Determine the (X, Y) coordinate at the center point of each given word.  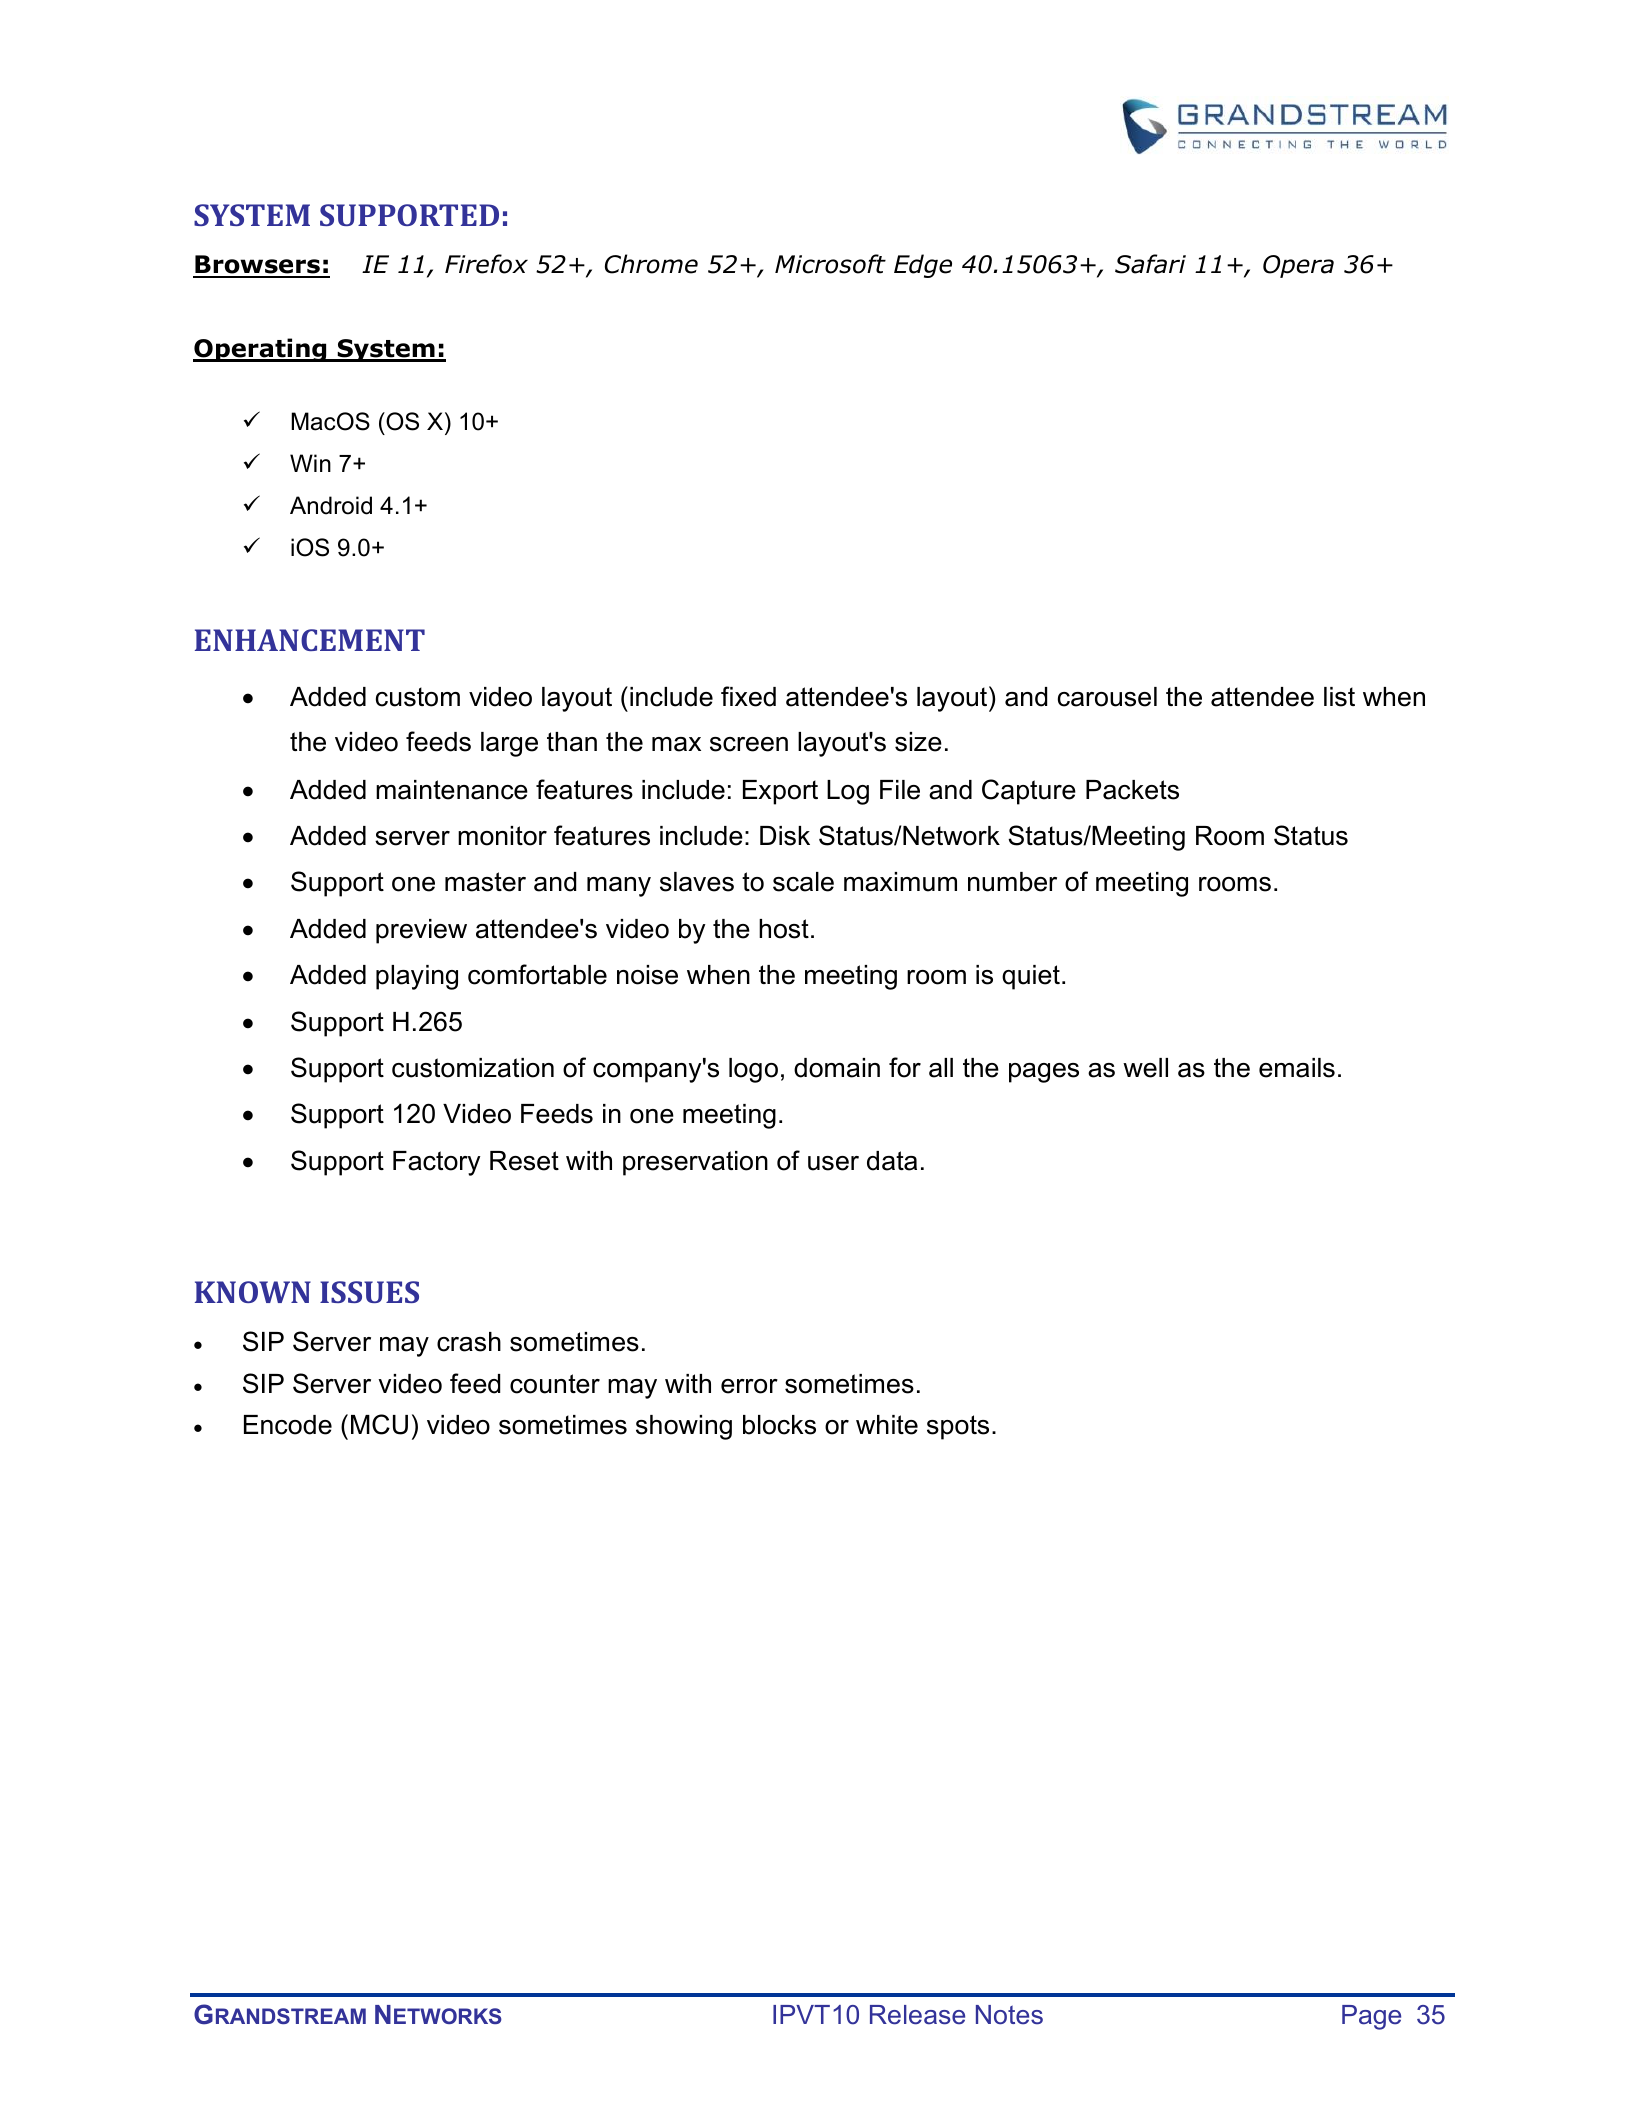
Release (917, 2015)
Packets (1132, 790)
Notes (1009, 2015)
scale (803, 882)
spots (958, 1427)
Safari (1150, 264)
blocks (779, 1425)
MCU (379, 1424)
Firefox (486, 264)
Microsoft (830, 264)
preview (421, 931)
